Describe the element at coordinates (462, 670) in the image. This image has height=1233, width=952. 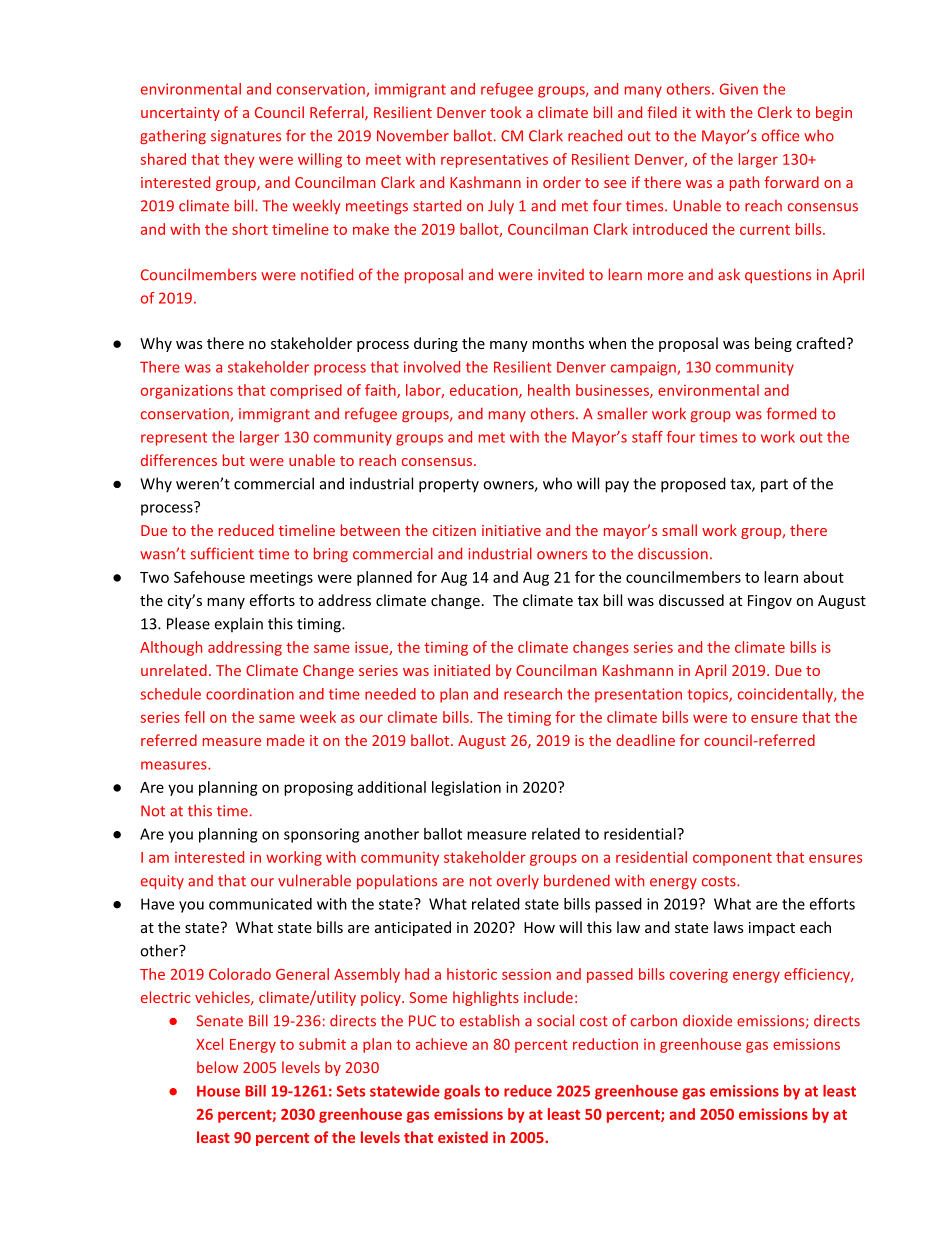
I see `initiated` at that location.
